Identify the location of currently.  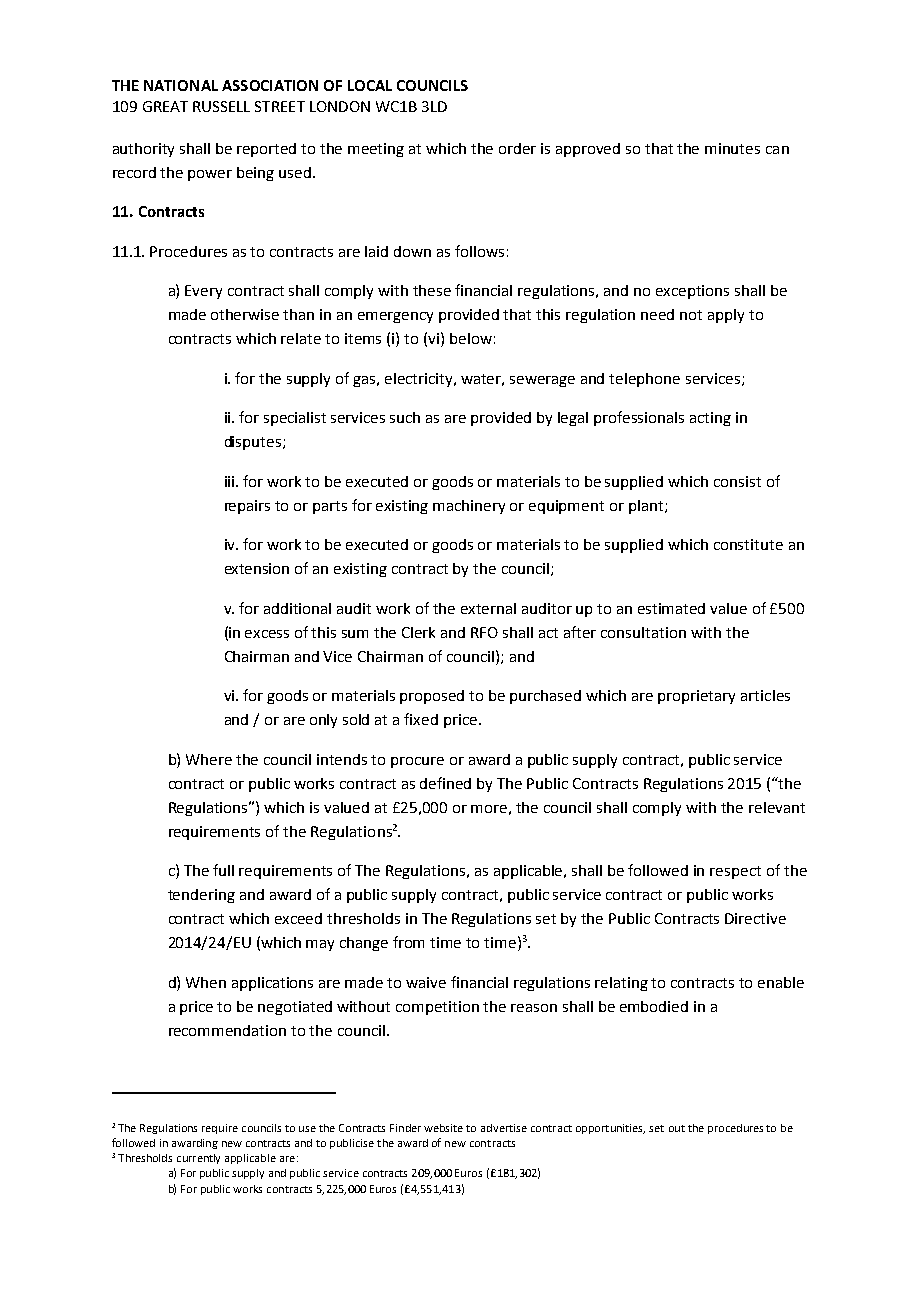
(198, 1159).
